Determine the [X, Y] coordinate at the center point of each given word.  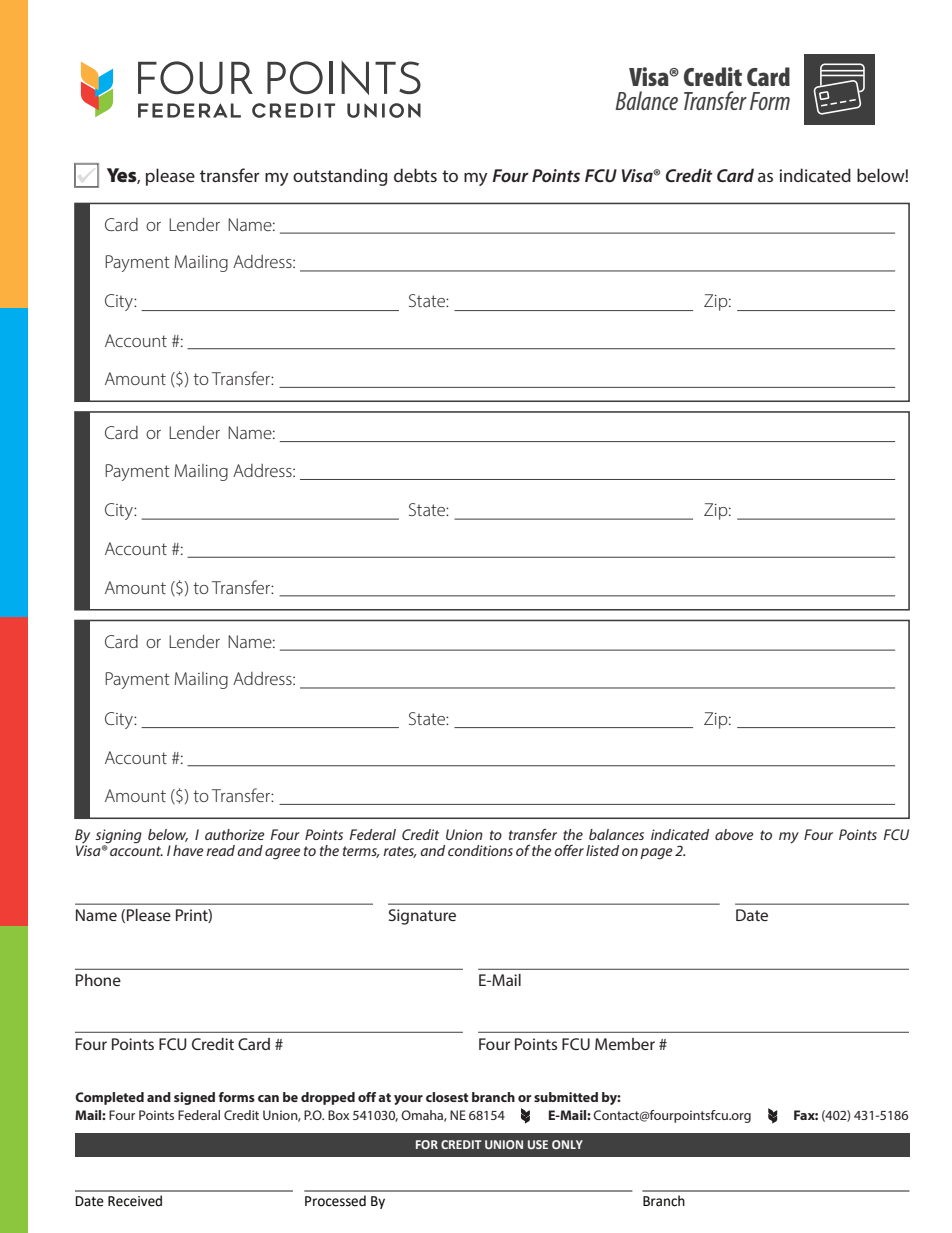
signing [119, 836]
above [734, 834]
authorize [235, 834]
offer [569, 850]
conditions [480, 850]
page [656, 854]
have [188, 850]
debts [415, 175]
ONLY [567, 1144]
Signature [422, 917]
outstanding [340, 177]
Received [135, 1201]
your [408, 1100]
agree [283, 854]
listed [602, 850]
